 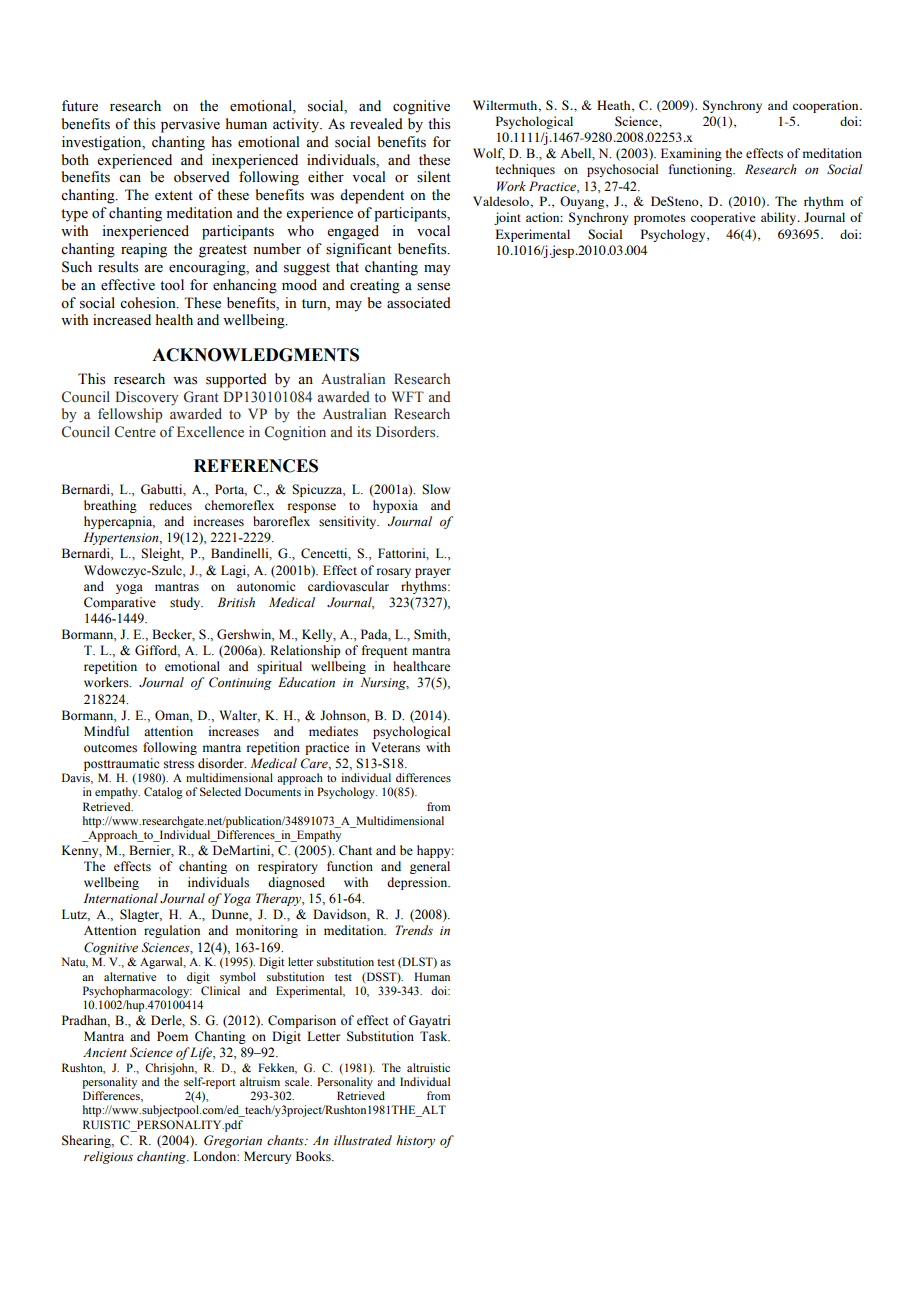 What do you see at coordinates (435, 1036) in the screenshot?
I see `Task` at bounding box center [435, 1036].
